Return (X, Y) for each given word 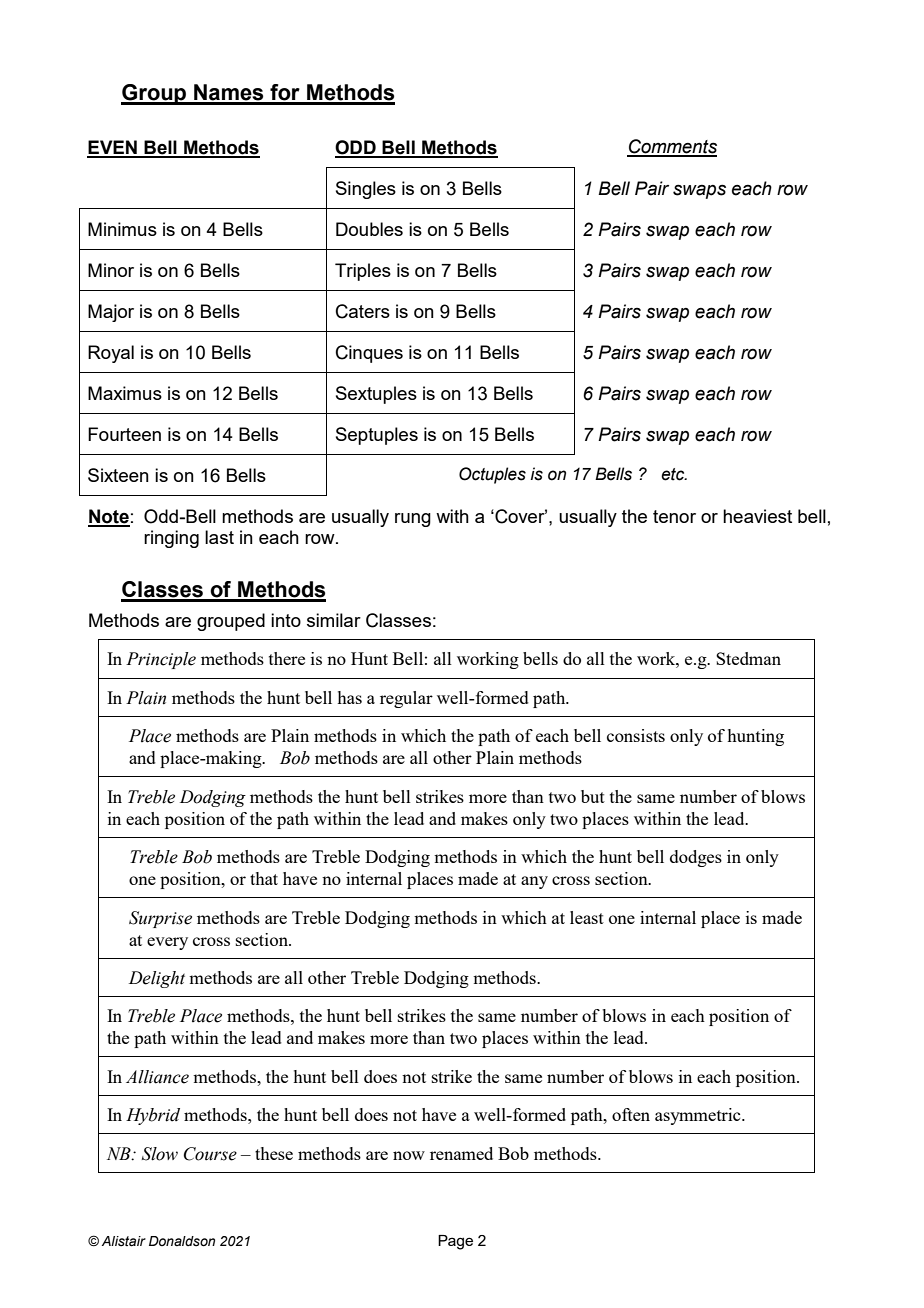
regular (406, 699)
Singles (366, 190)
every (167, 943)
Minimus (122, 229)
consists (636, 735)
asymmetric (699, 1116)
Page (455, 1242)
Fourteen (124, 434)
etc (674, 474)
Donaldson (182, 1241)
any (534, 882)
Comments (672, 147)
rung (413, 520)
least (587, 917)
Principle (161, 660)
